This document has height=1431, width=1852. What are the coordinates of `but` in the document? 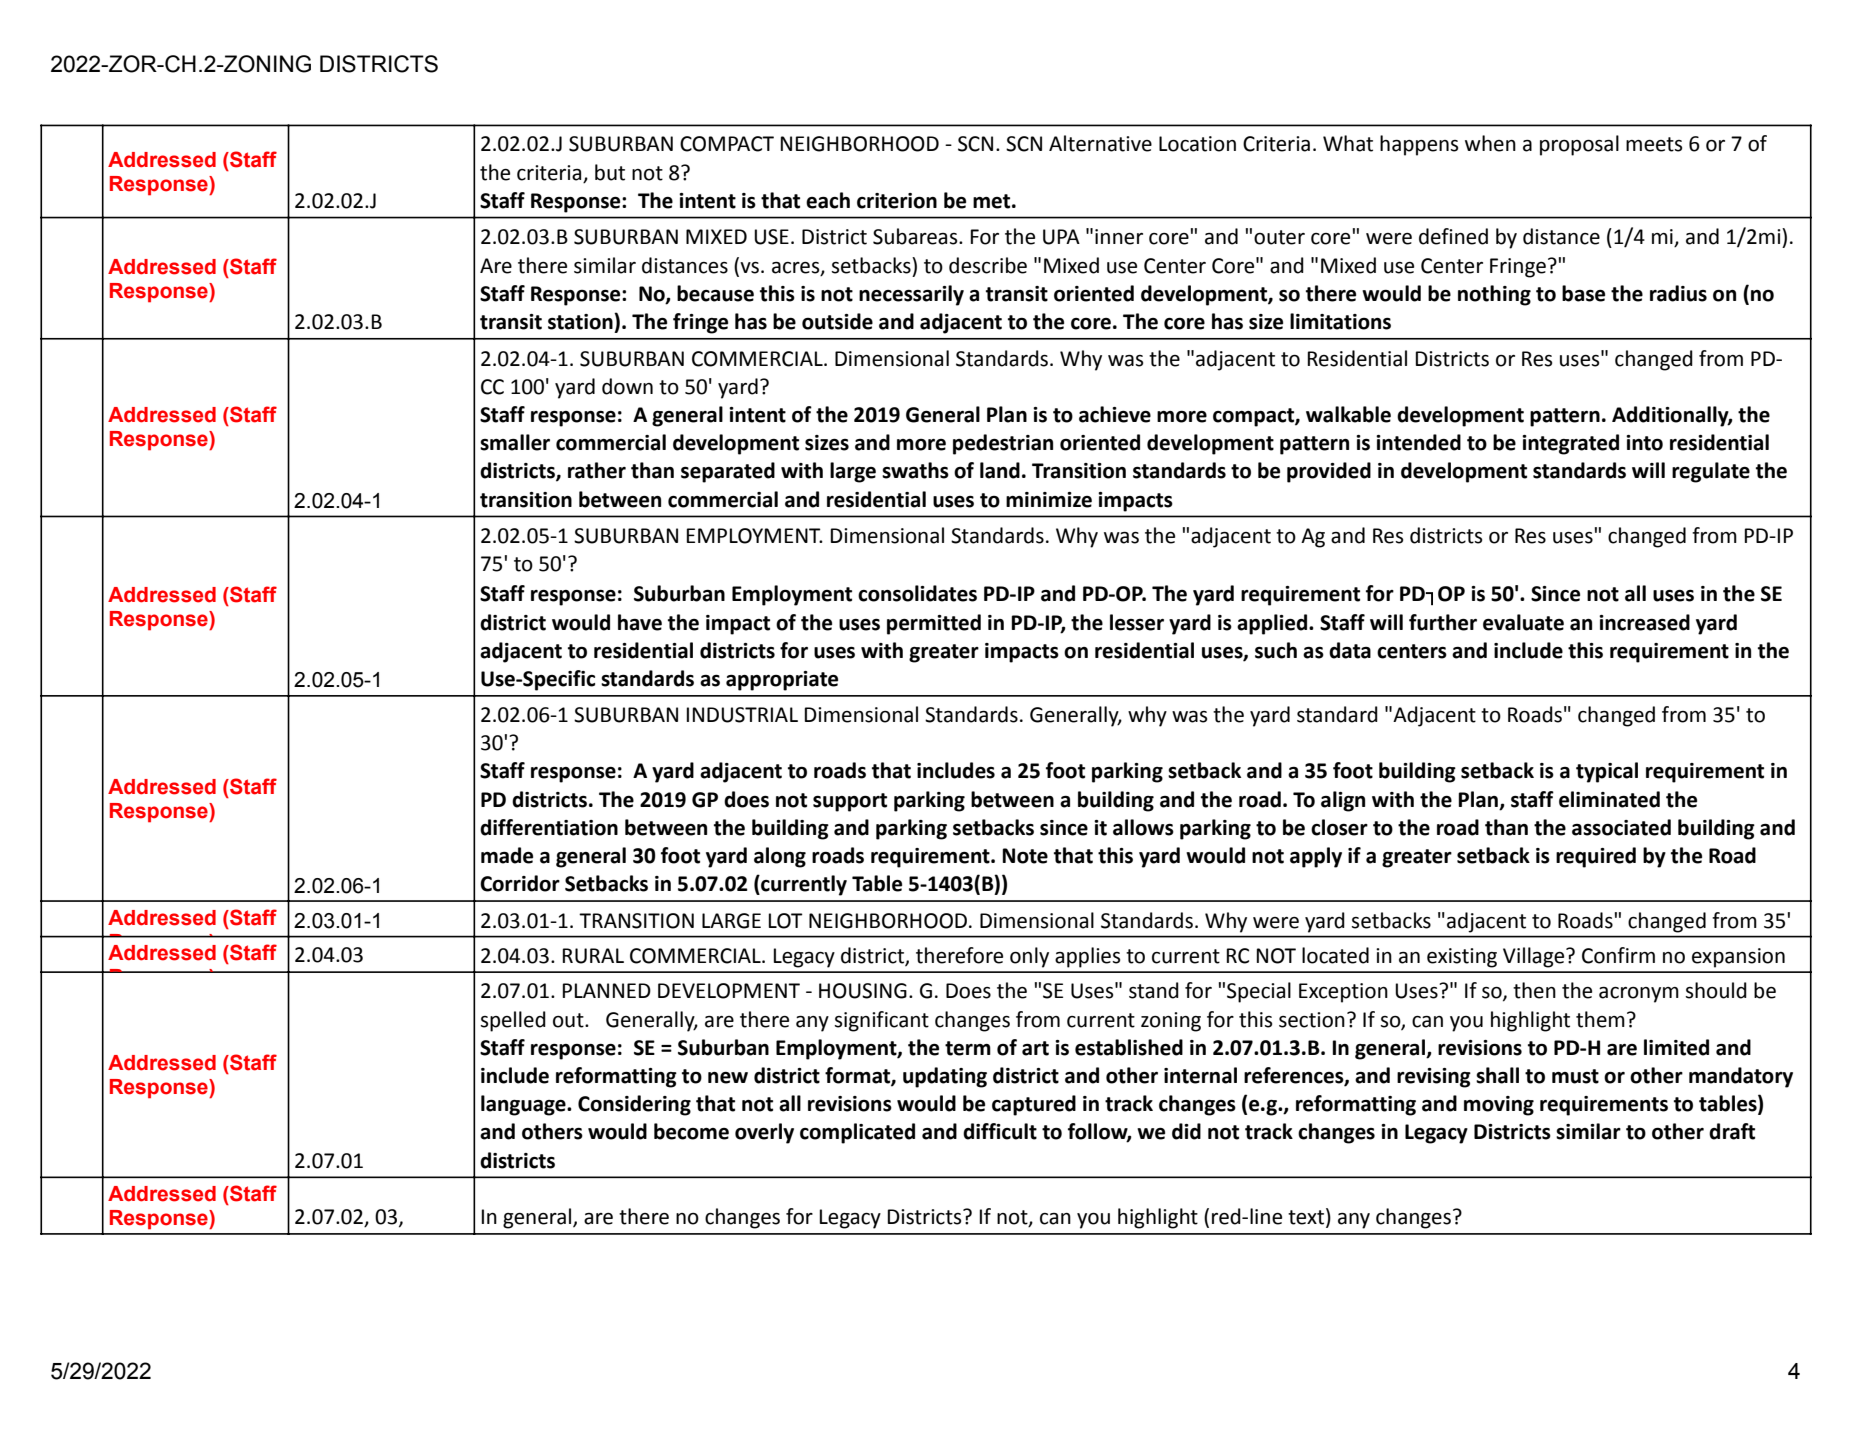 It's located at (610, 172).
